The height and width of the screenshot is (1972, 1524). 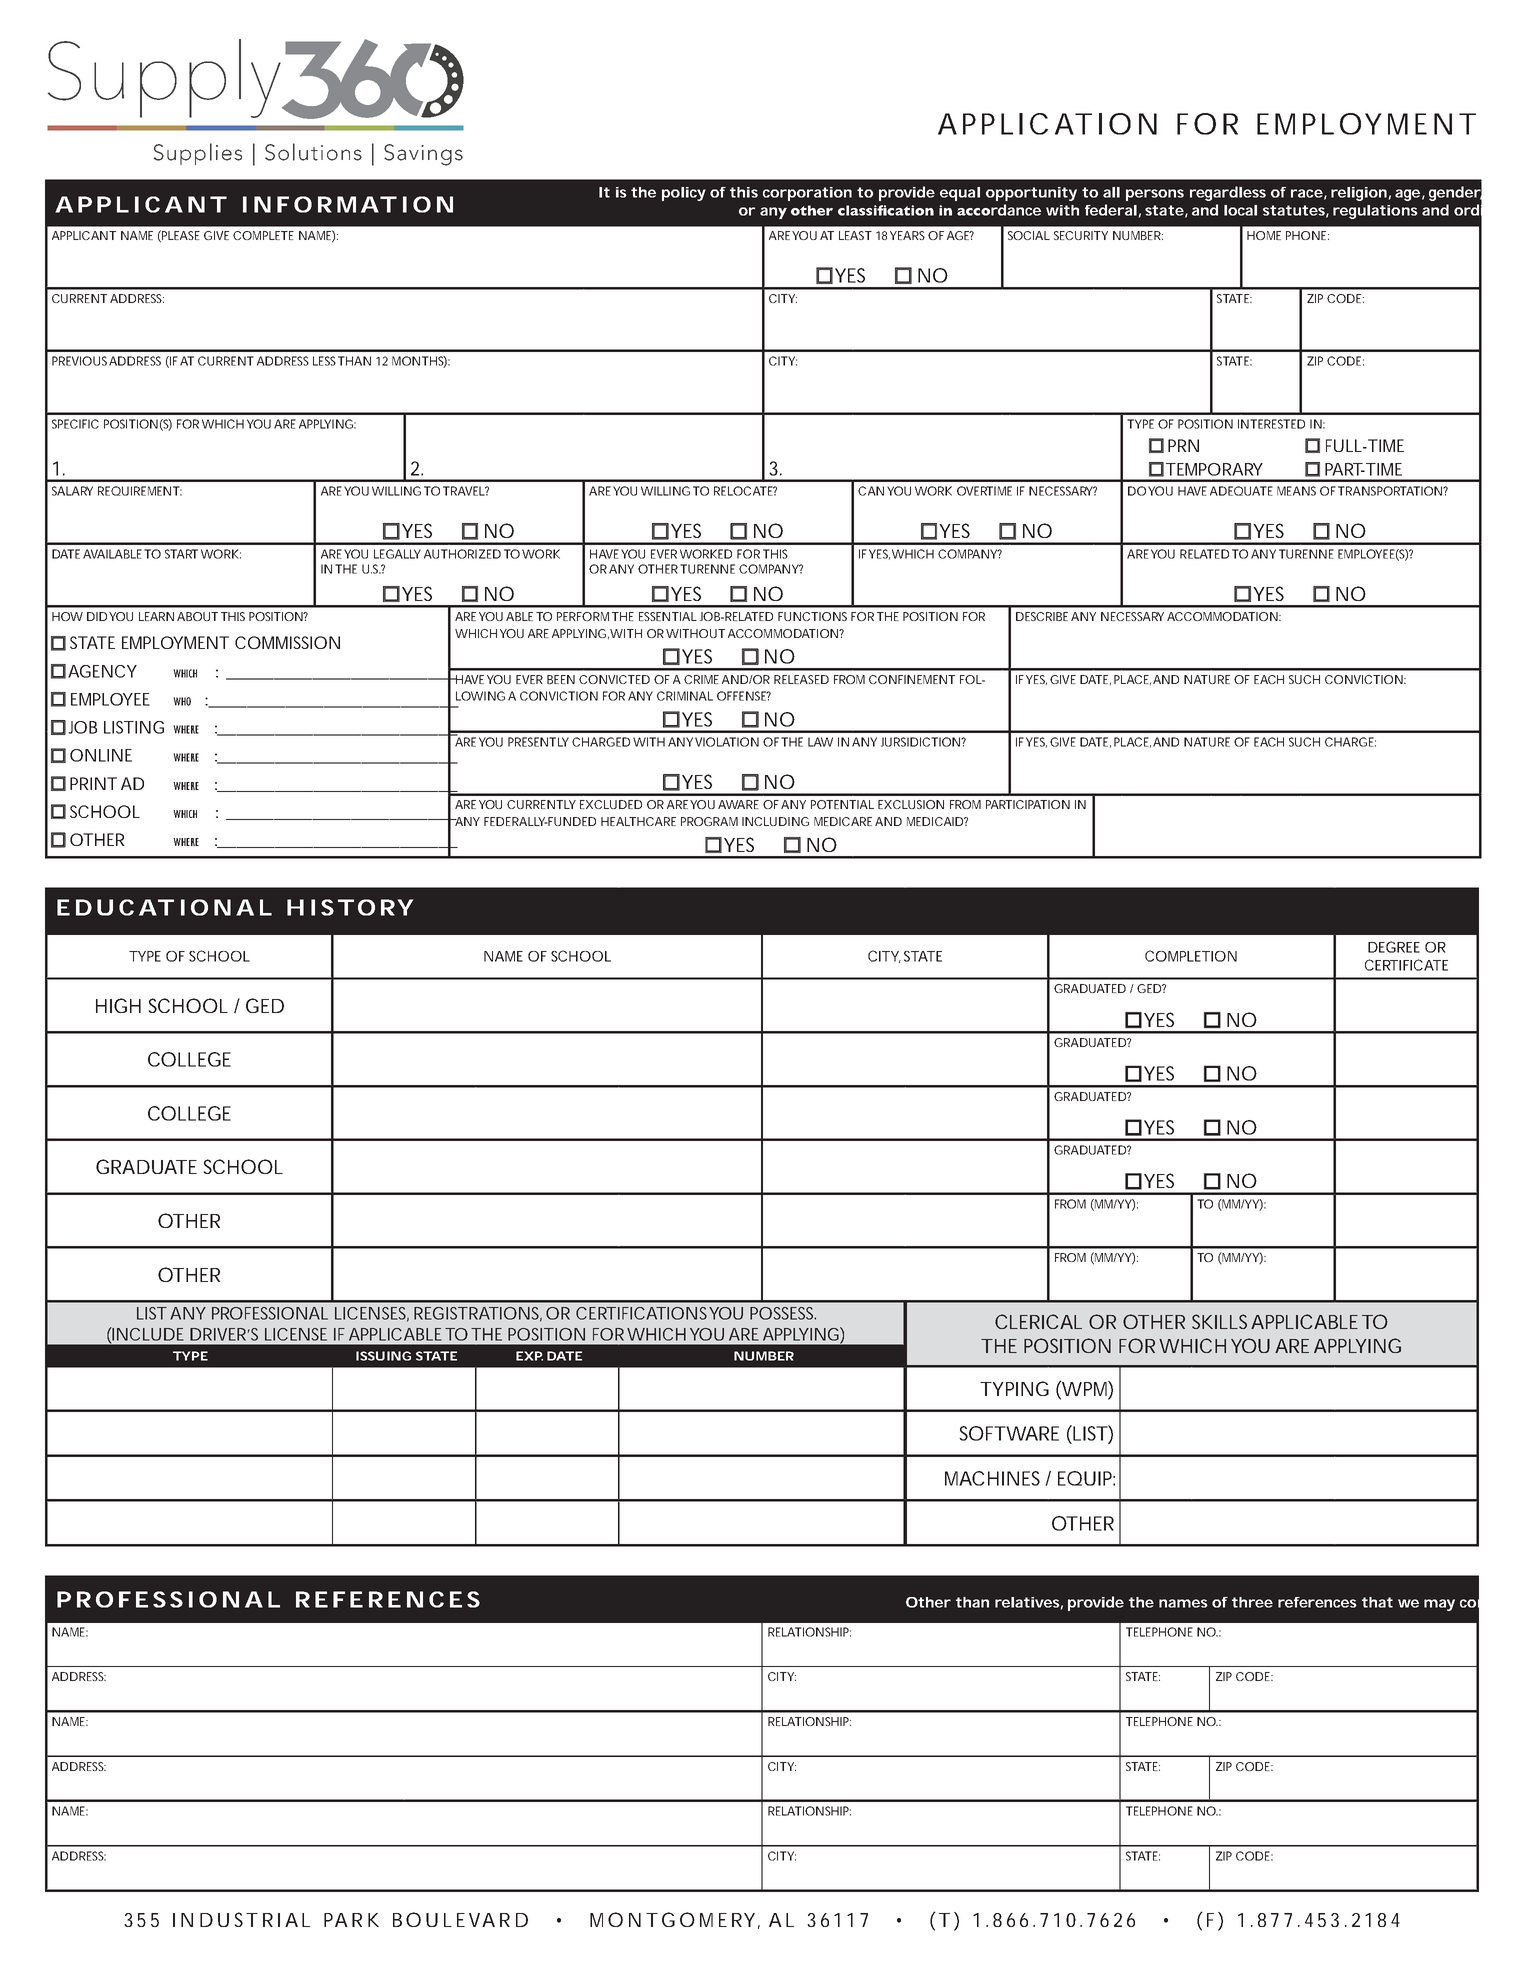 I want to click on MEANS, so click(x=1296, y=491).
